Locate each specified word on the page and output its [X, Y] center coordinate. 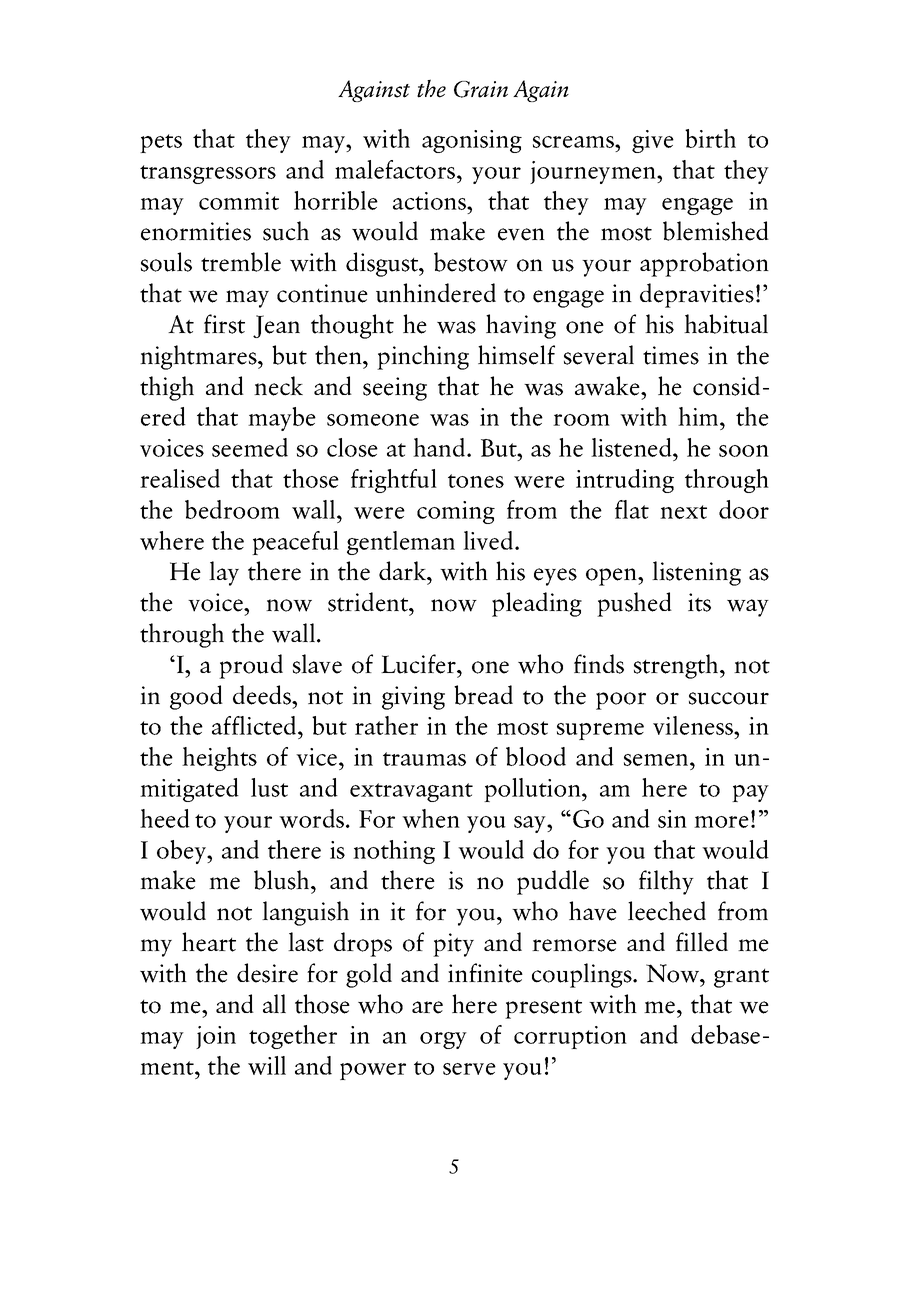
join [216, 1037]
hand [440, 447]
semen [657, 760]
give [653, 141]
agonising [472, 141]
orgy [443, 1040]
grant [741, 978]
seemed [250, 447]
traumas [424, 759]
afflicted [255, 725]
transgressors [208, 174]
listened [632, 447]
